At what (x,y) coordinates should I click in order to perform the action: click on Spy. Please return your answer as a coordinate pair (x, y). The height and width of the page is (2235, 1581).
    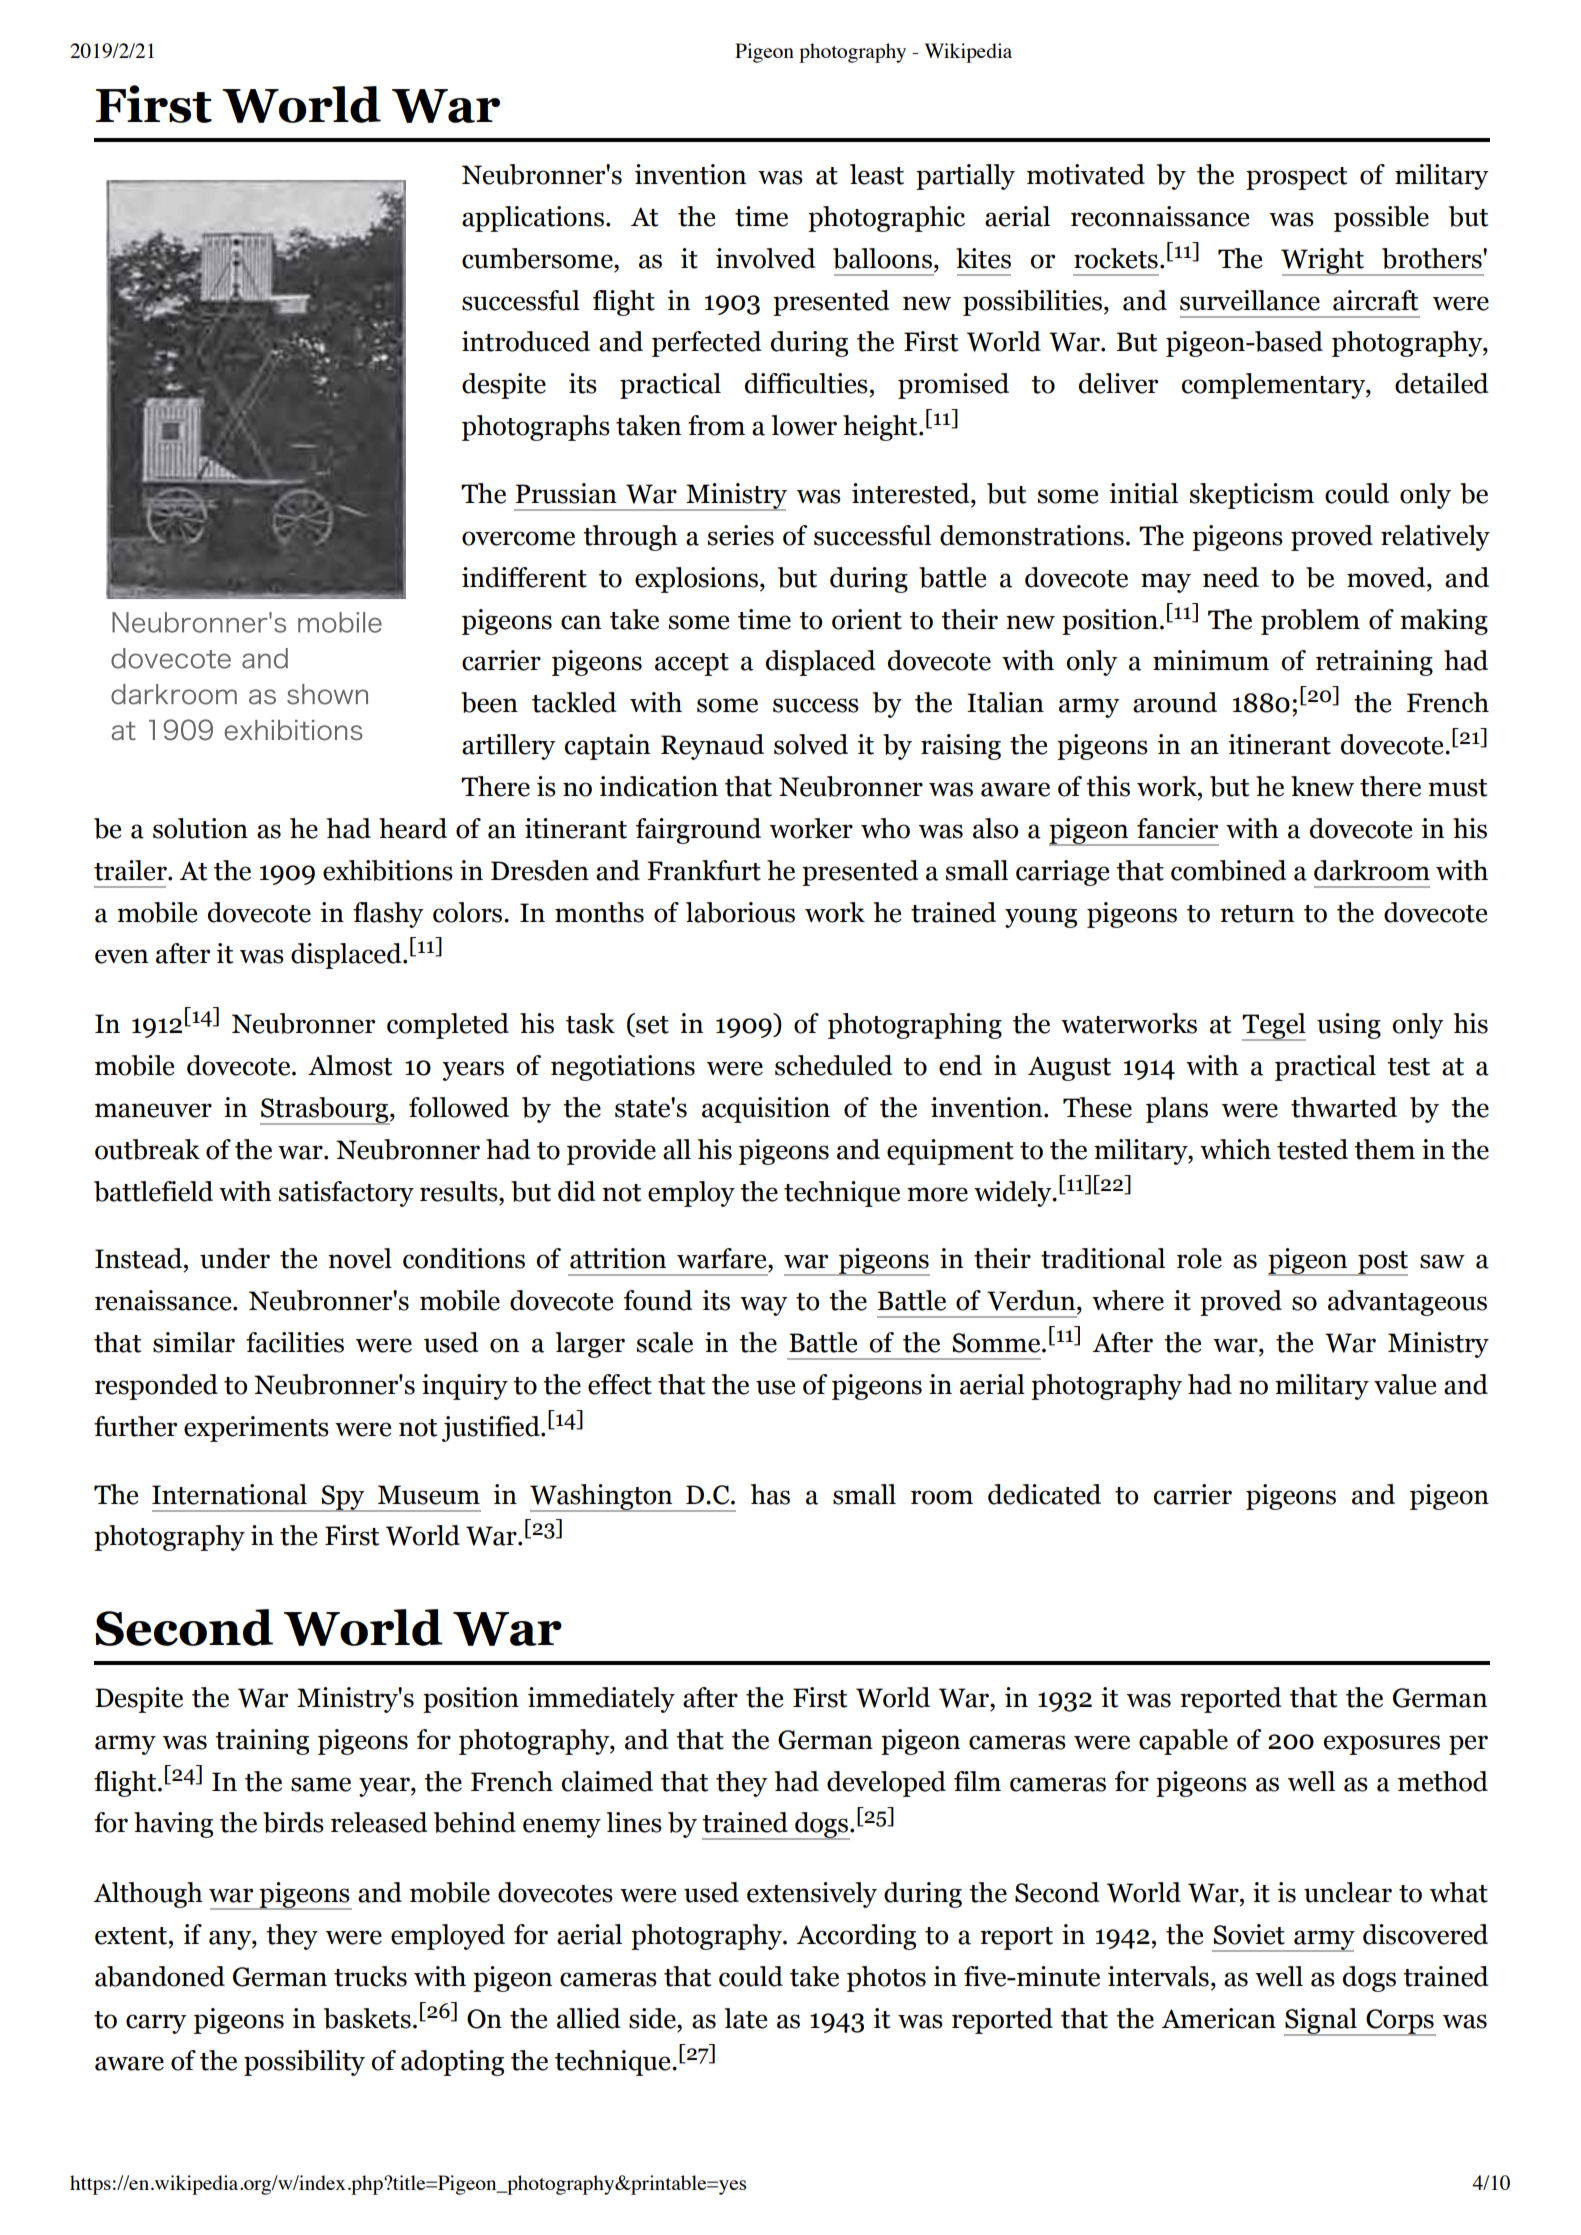
    Looking at the image, I should click on (343, 1498).
